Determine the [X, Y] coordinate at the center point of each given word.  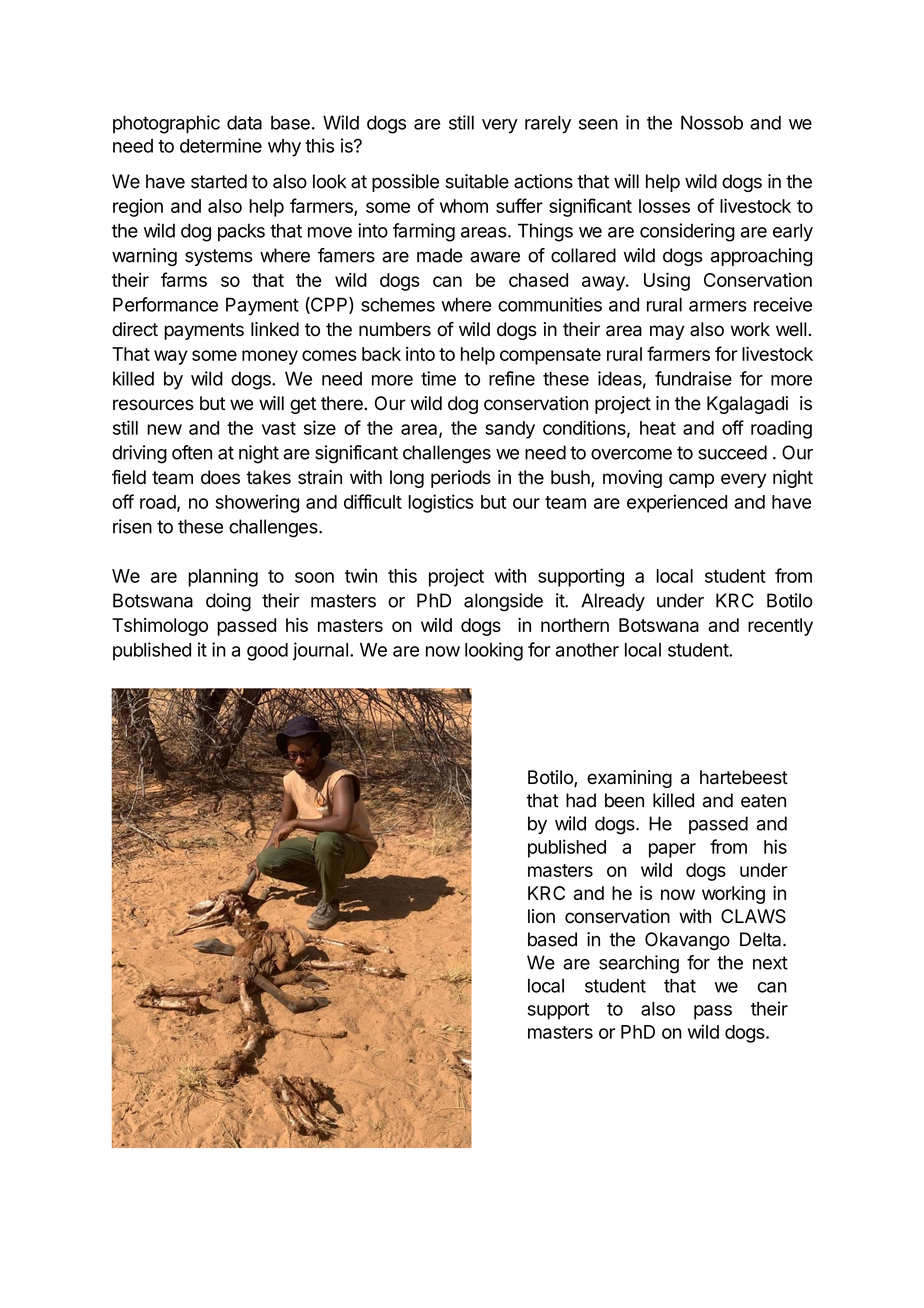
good [267, 652]
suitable [477, 181]
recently [780, 627]
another [587, 650]
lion [541, 916]
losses [664, 206]
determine [221, 145]
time [438, 378]
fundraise [693, 378]
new [164, 429]
